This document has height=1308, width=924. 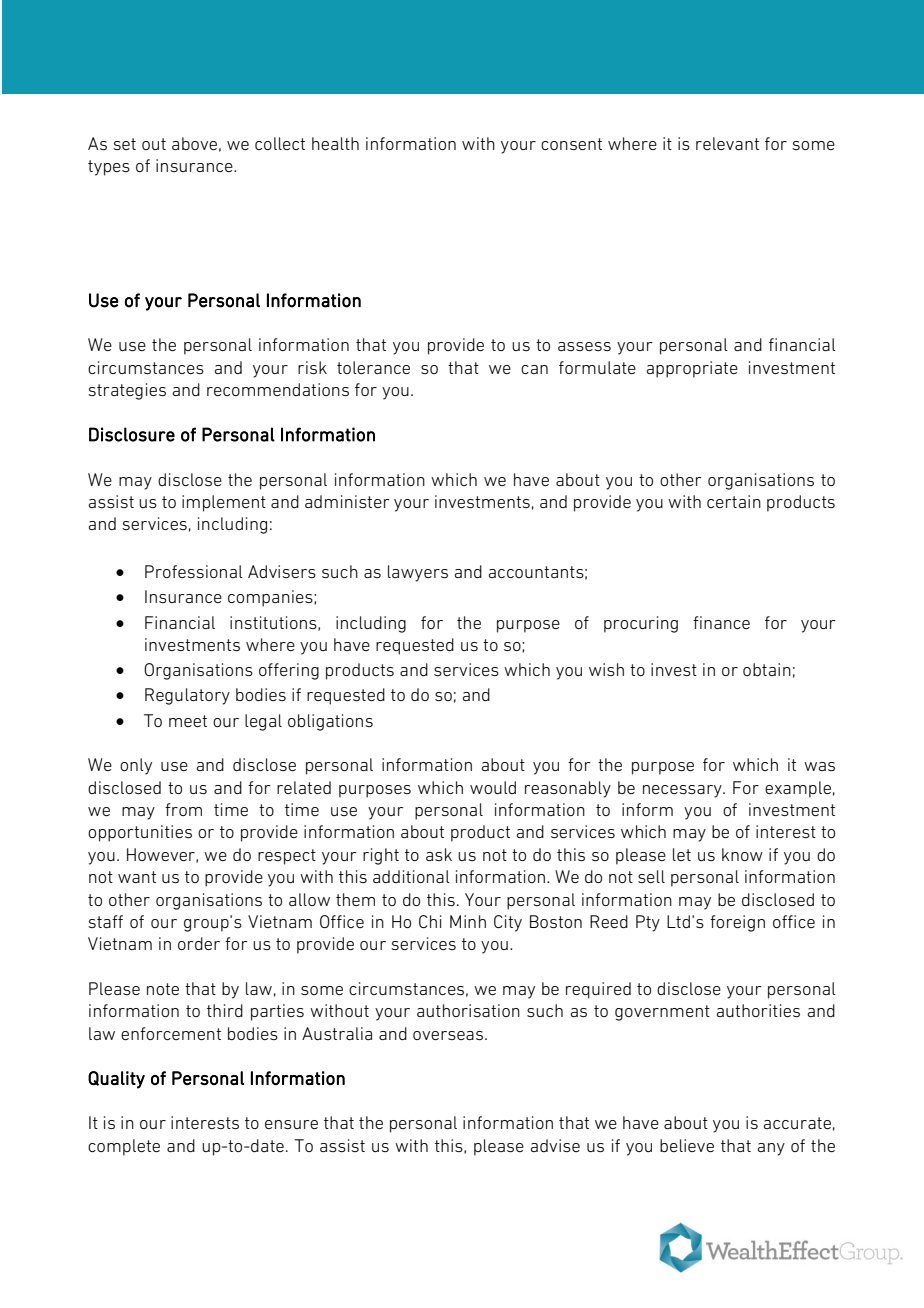 I want to click on complete, so click(x=124, y=1147).
